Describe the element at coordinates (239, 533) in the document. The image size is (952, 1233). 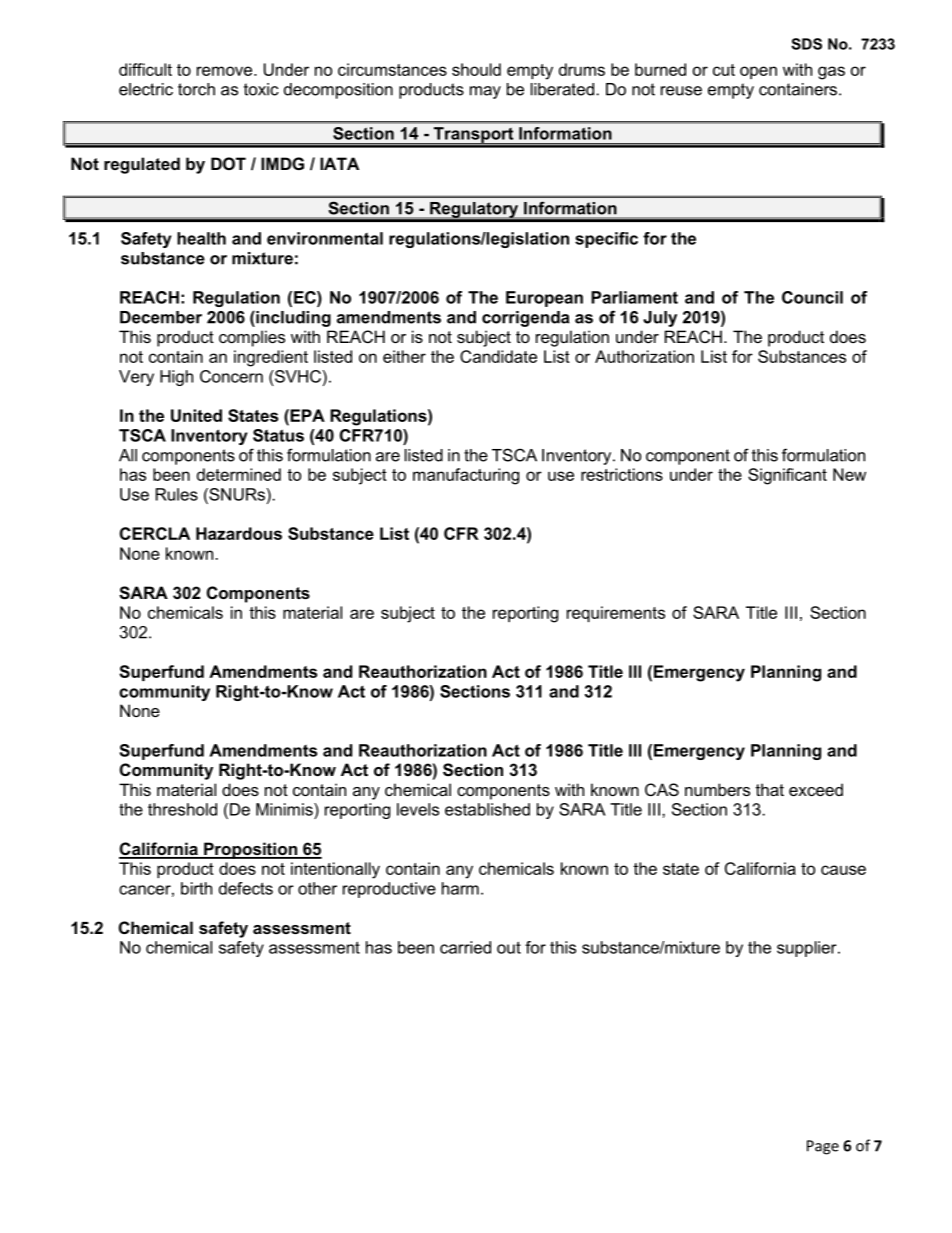
I see `Hazardous` at that location.
